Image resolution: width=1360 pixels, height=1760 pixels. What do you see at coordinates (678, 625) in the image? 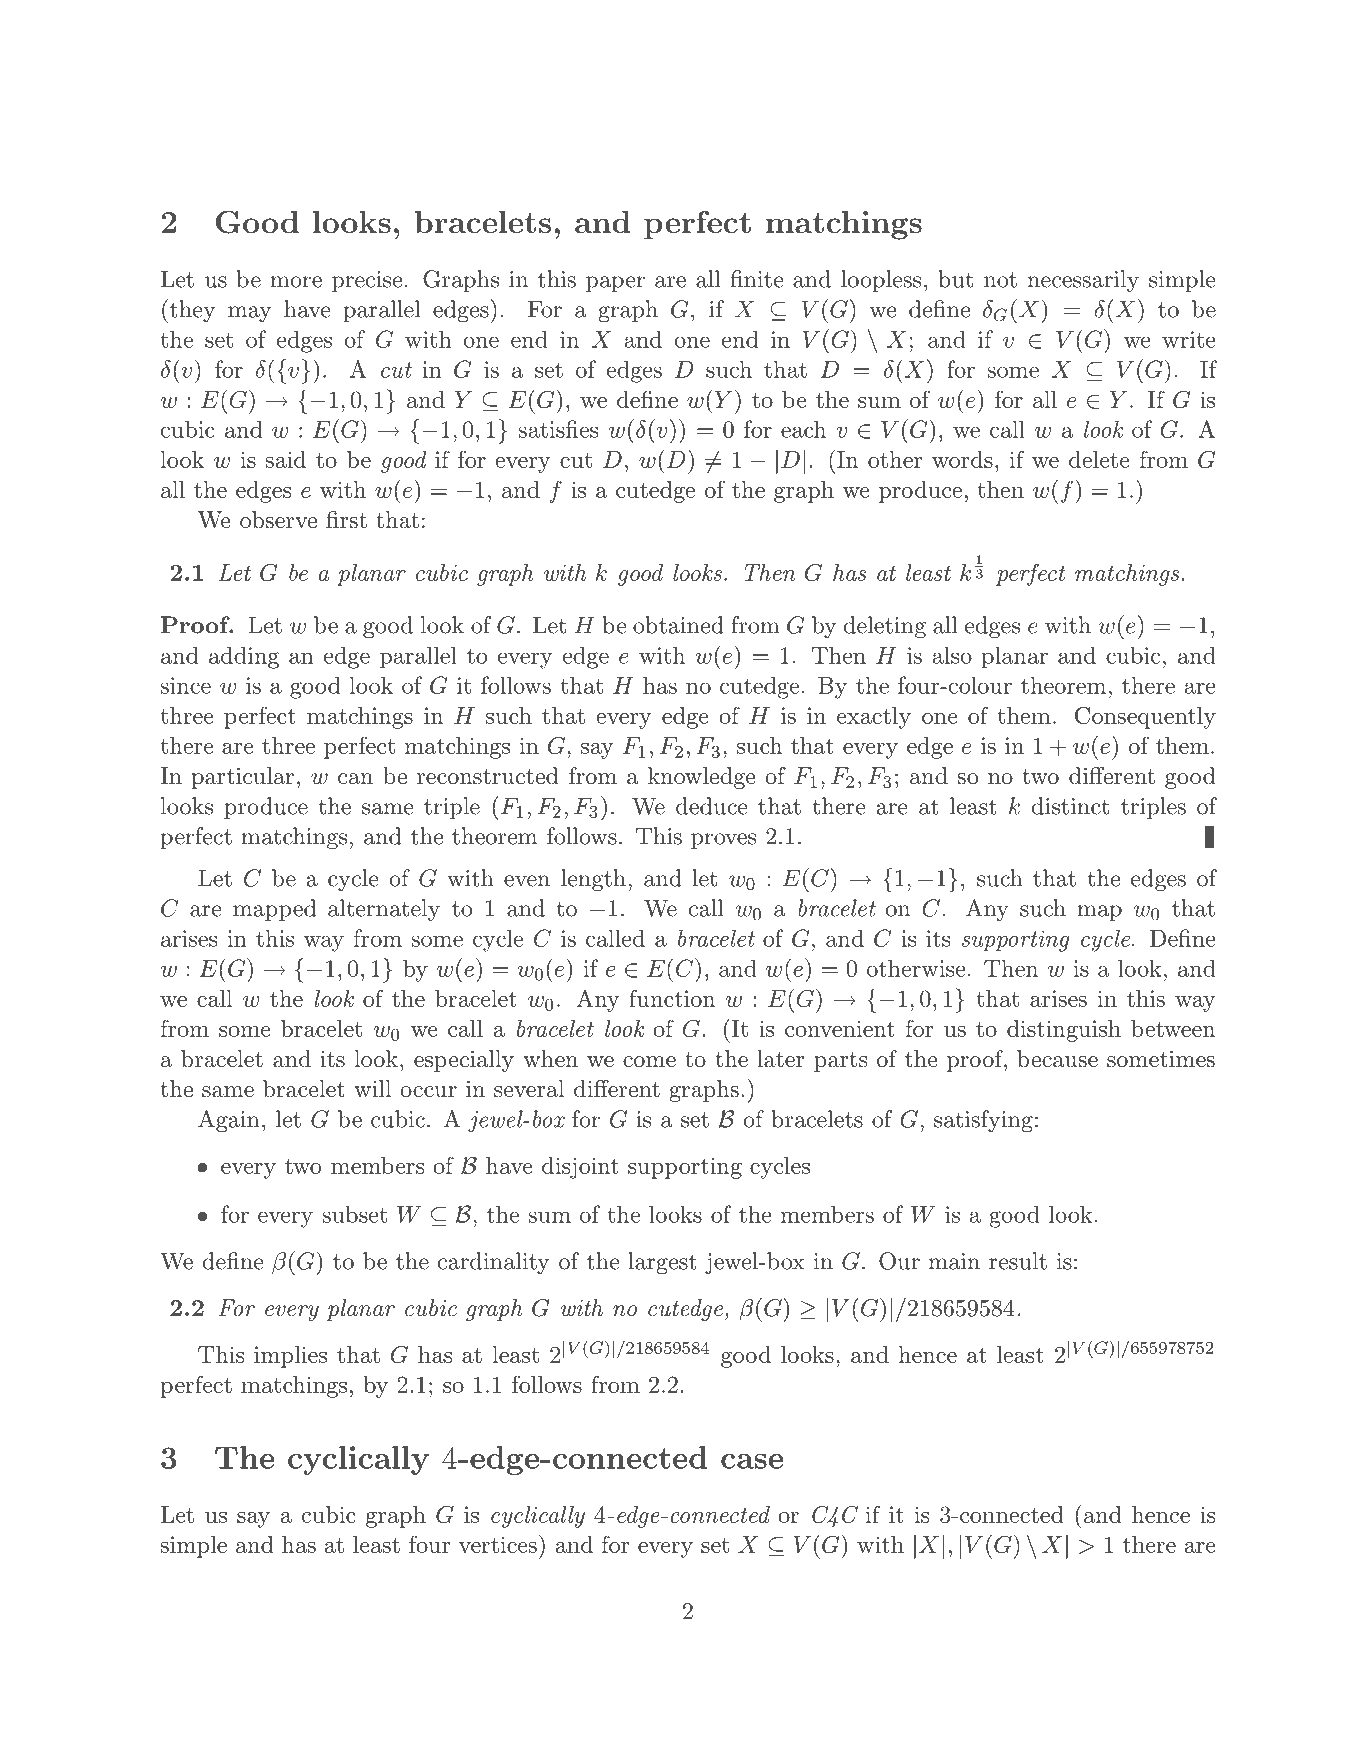
I see `obtained` at bounding box center [678, 625].
